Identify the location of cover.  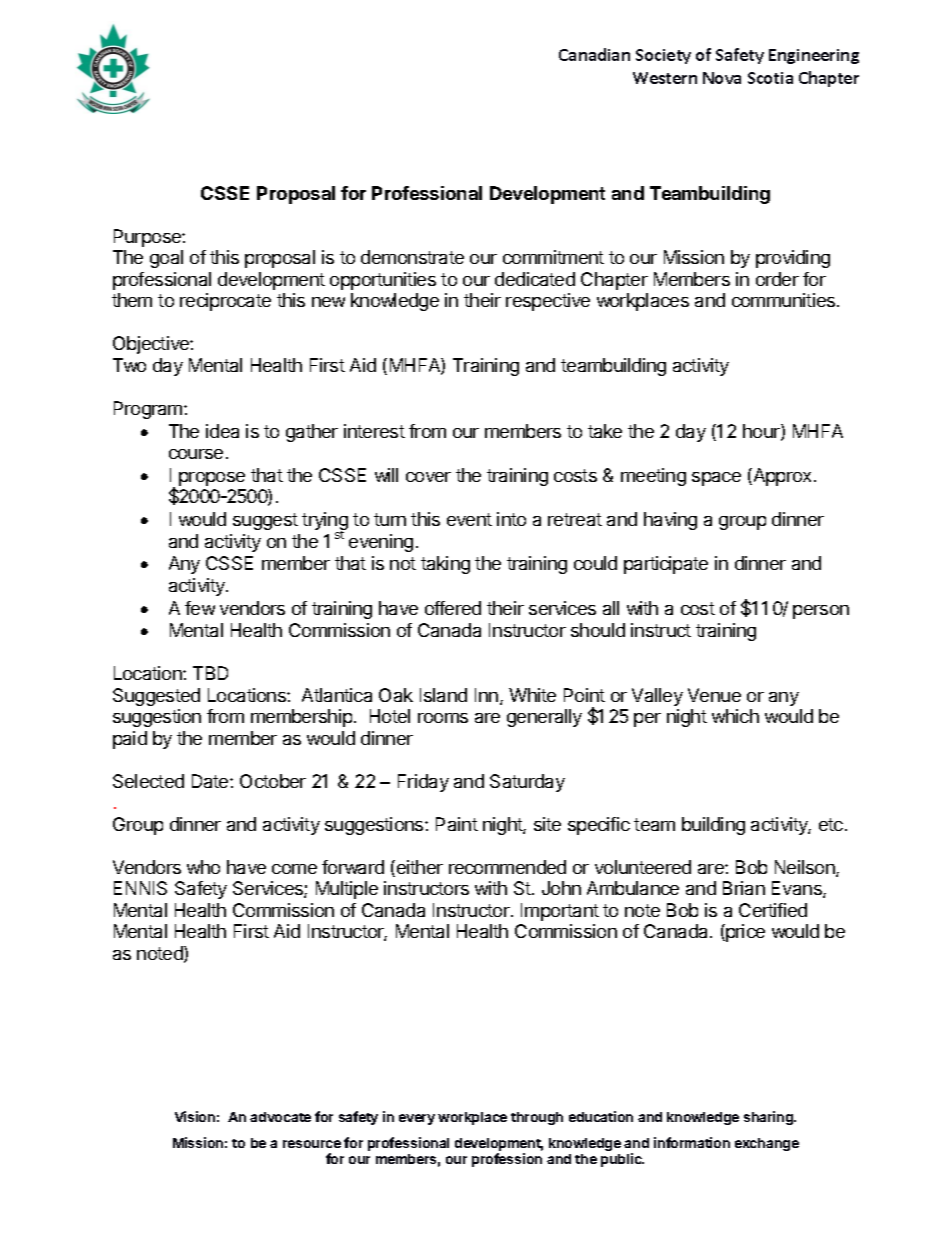
(428, 477).
